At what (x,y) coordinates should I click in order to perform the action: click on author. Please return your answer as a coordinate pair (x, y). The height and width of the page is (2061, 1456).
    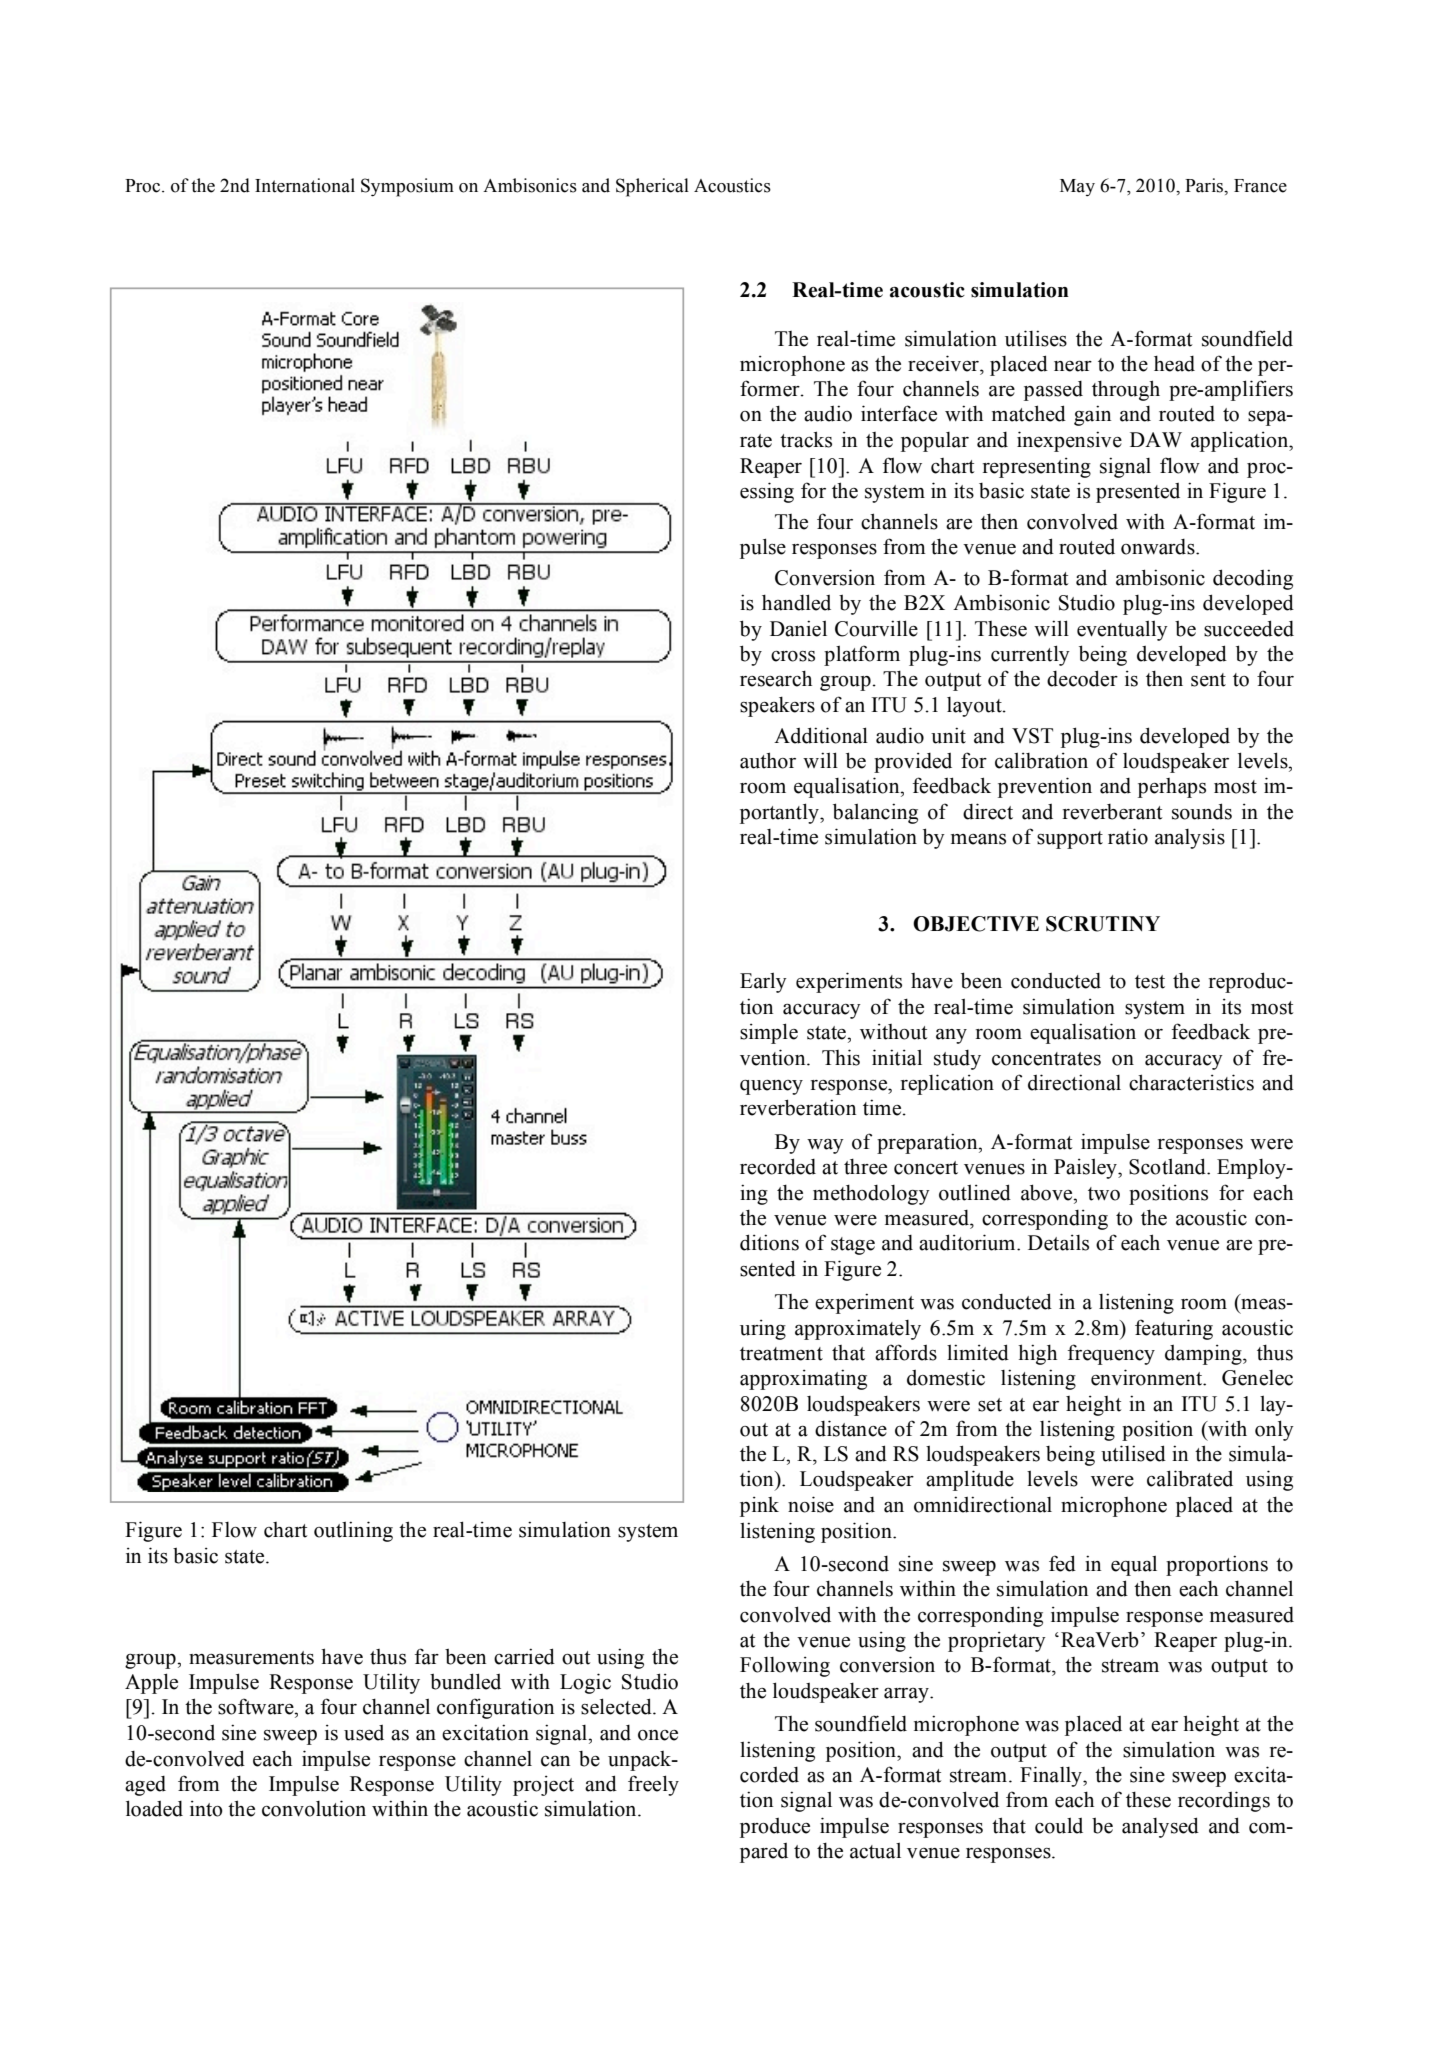
    Looking at the image, I should click on (768, 760).
